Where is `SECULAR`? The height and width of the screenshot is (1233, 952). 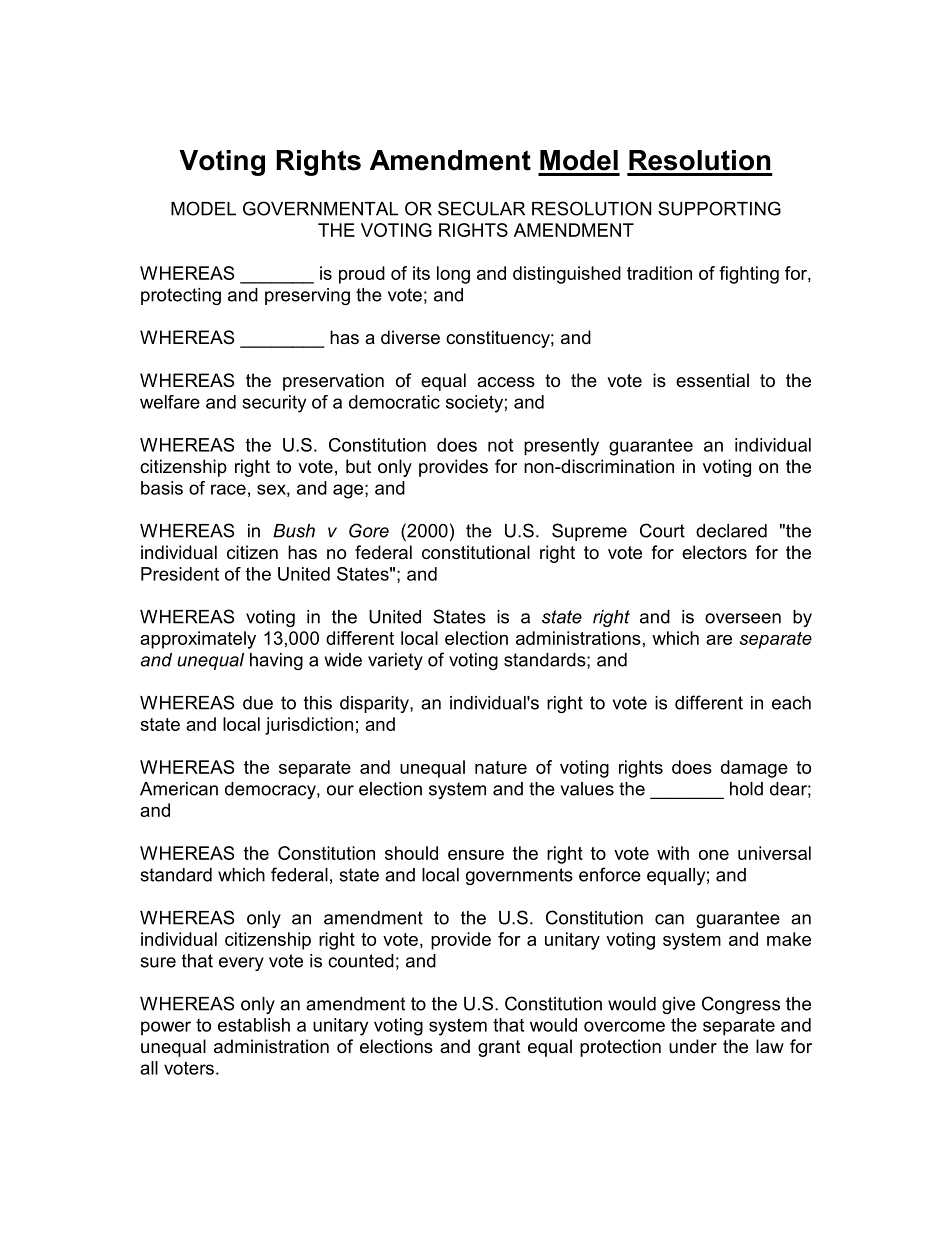
SECULAR is located at coordinates (481, 208).
